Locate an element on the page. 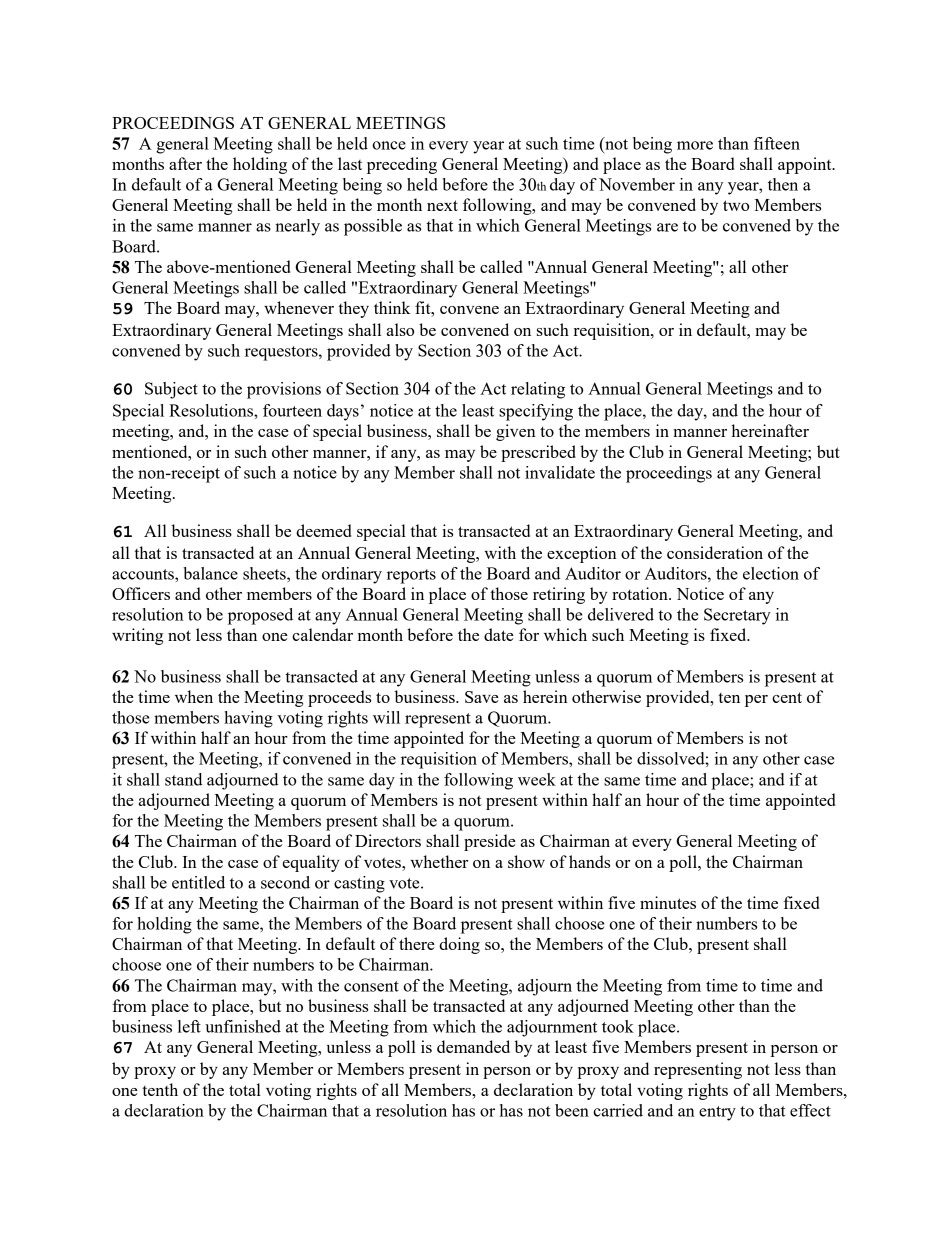 The image size is (952, 1233). entry is located at coordinates (717, 1113).
